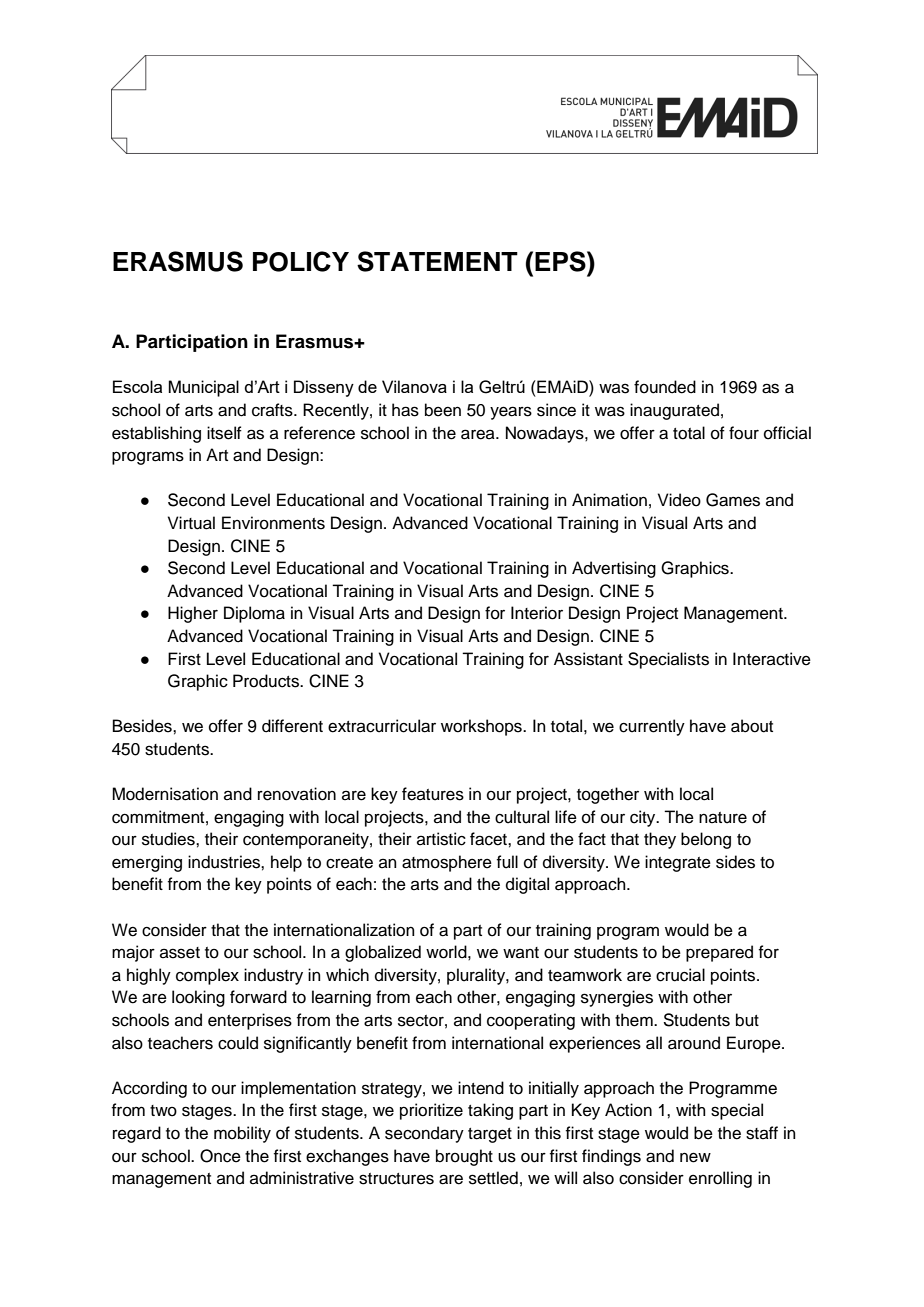  What do you see at coordinates (437, 261) in the page?
I see `STATEMENT` at bounding box center [437, 261].
